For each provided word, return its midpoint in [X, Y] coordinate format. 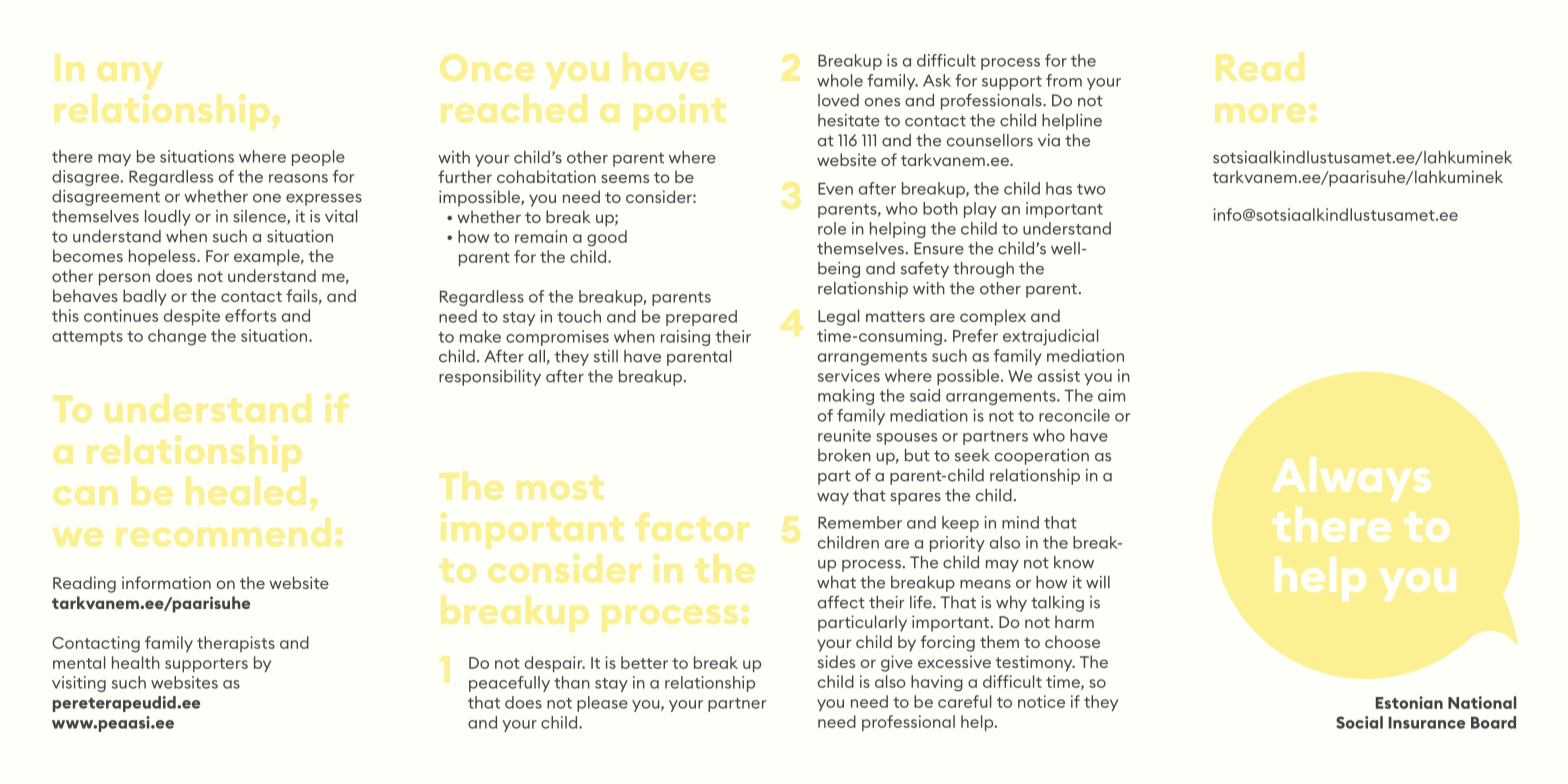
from [1064, 80]
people [318, 158]
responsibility [490, 378]
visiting [79, 684]
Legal [839, 317]
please [602, 704]
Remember [860, 522]
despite [192, 317]
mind [1020, 522]
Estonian [1409, 702]
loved [838, 100]
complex [993, 317]
